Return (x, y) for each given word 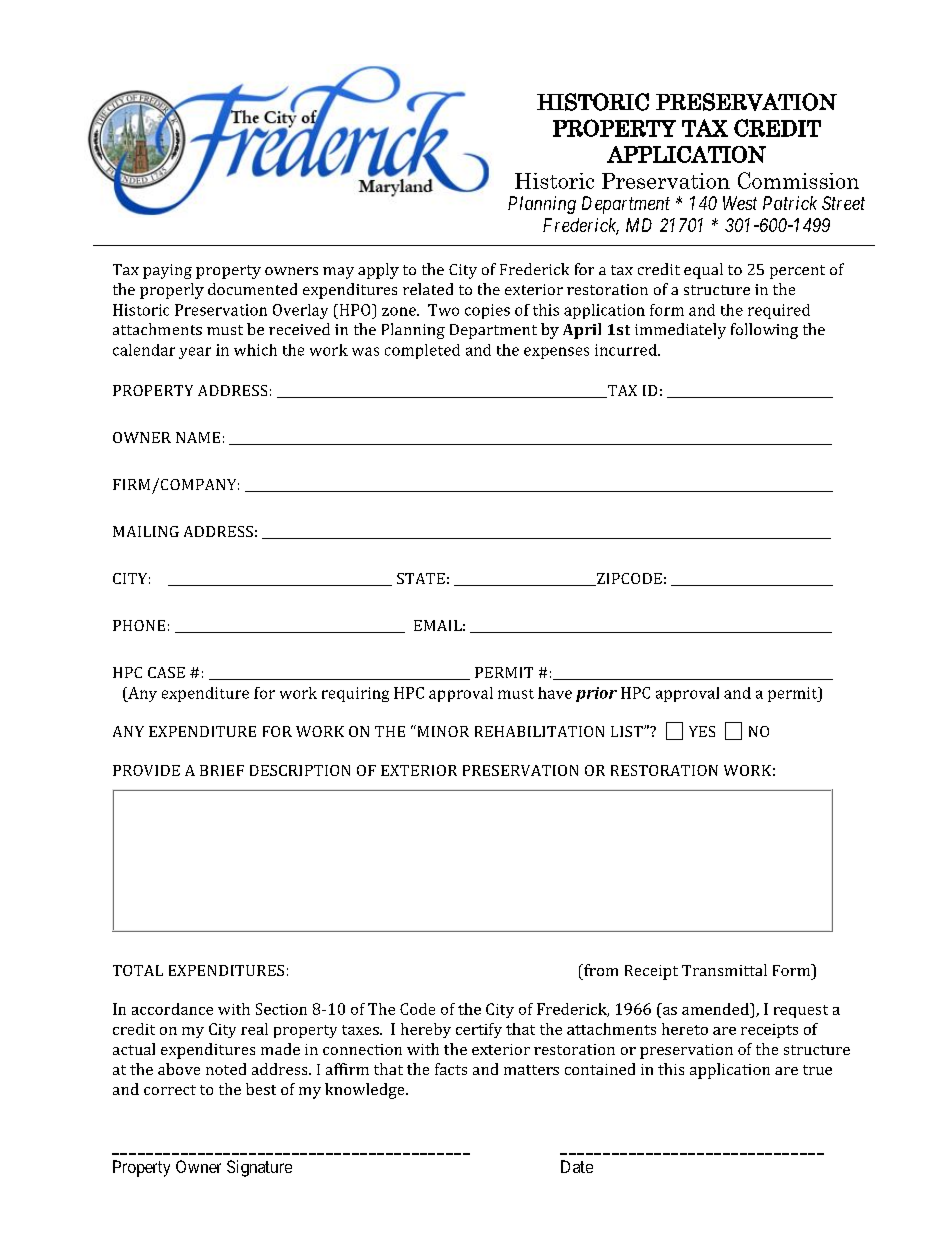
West (740, 203)
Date (577, 1166)
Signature (259, 1168)
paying (167, 271)
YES (702, 731)
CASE (166, 672)
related (428, 289)
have (555, 693)
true (817, 1070)
